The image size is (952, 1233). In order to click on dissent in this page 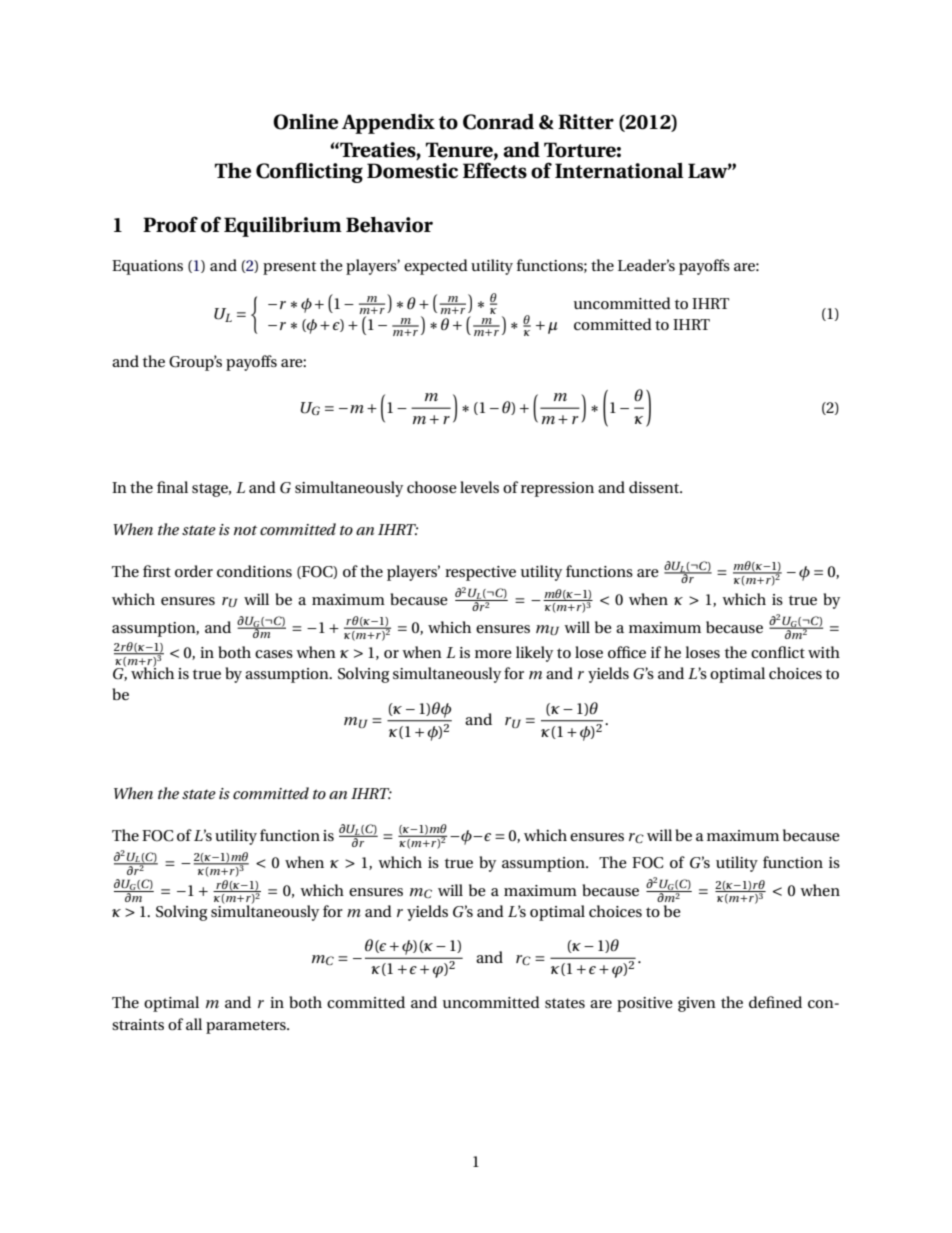, I will do `click(655, 487)`.
